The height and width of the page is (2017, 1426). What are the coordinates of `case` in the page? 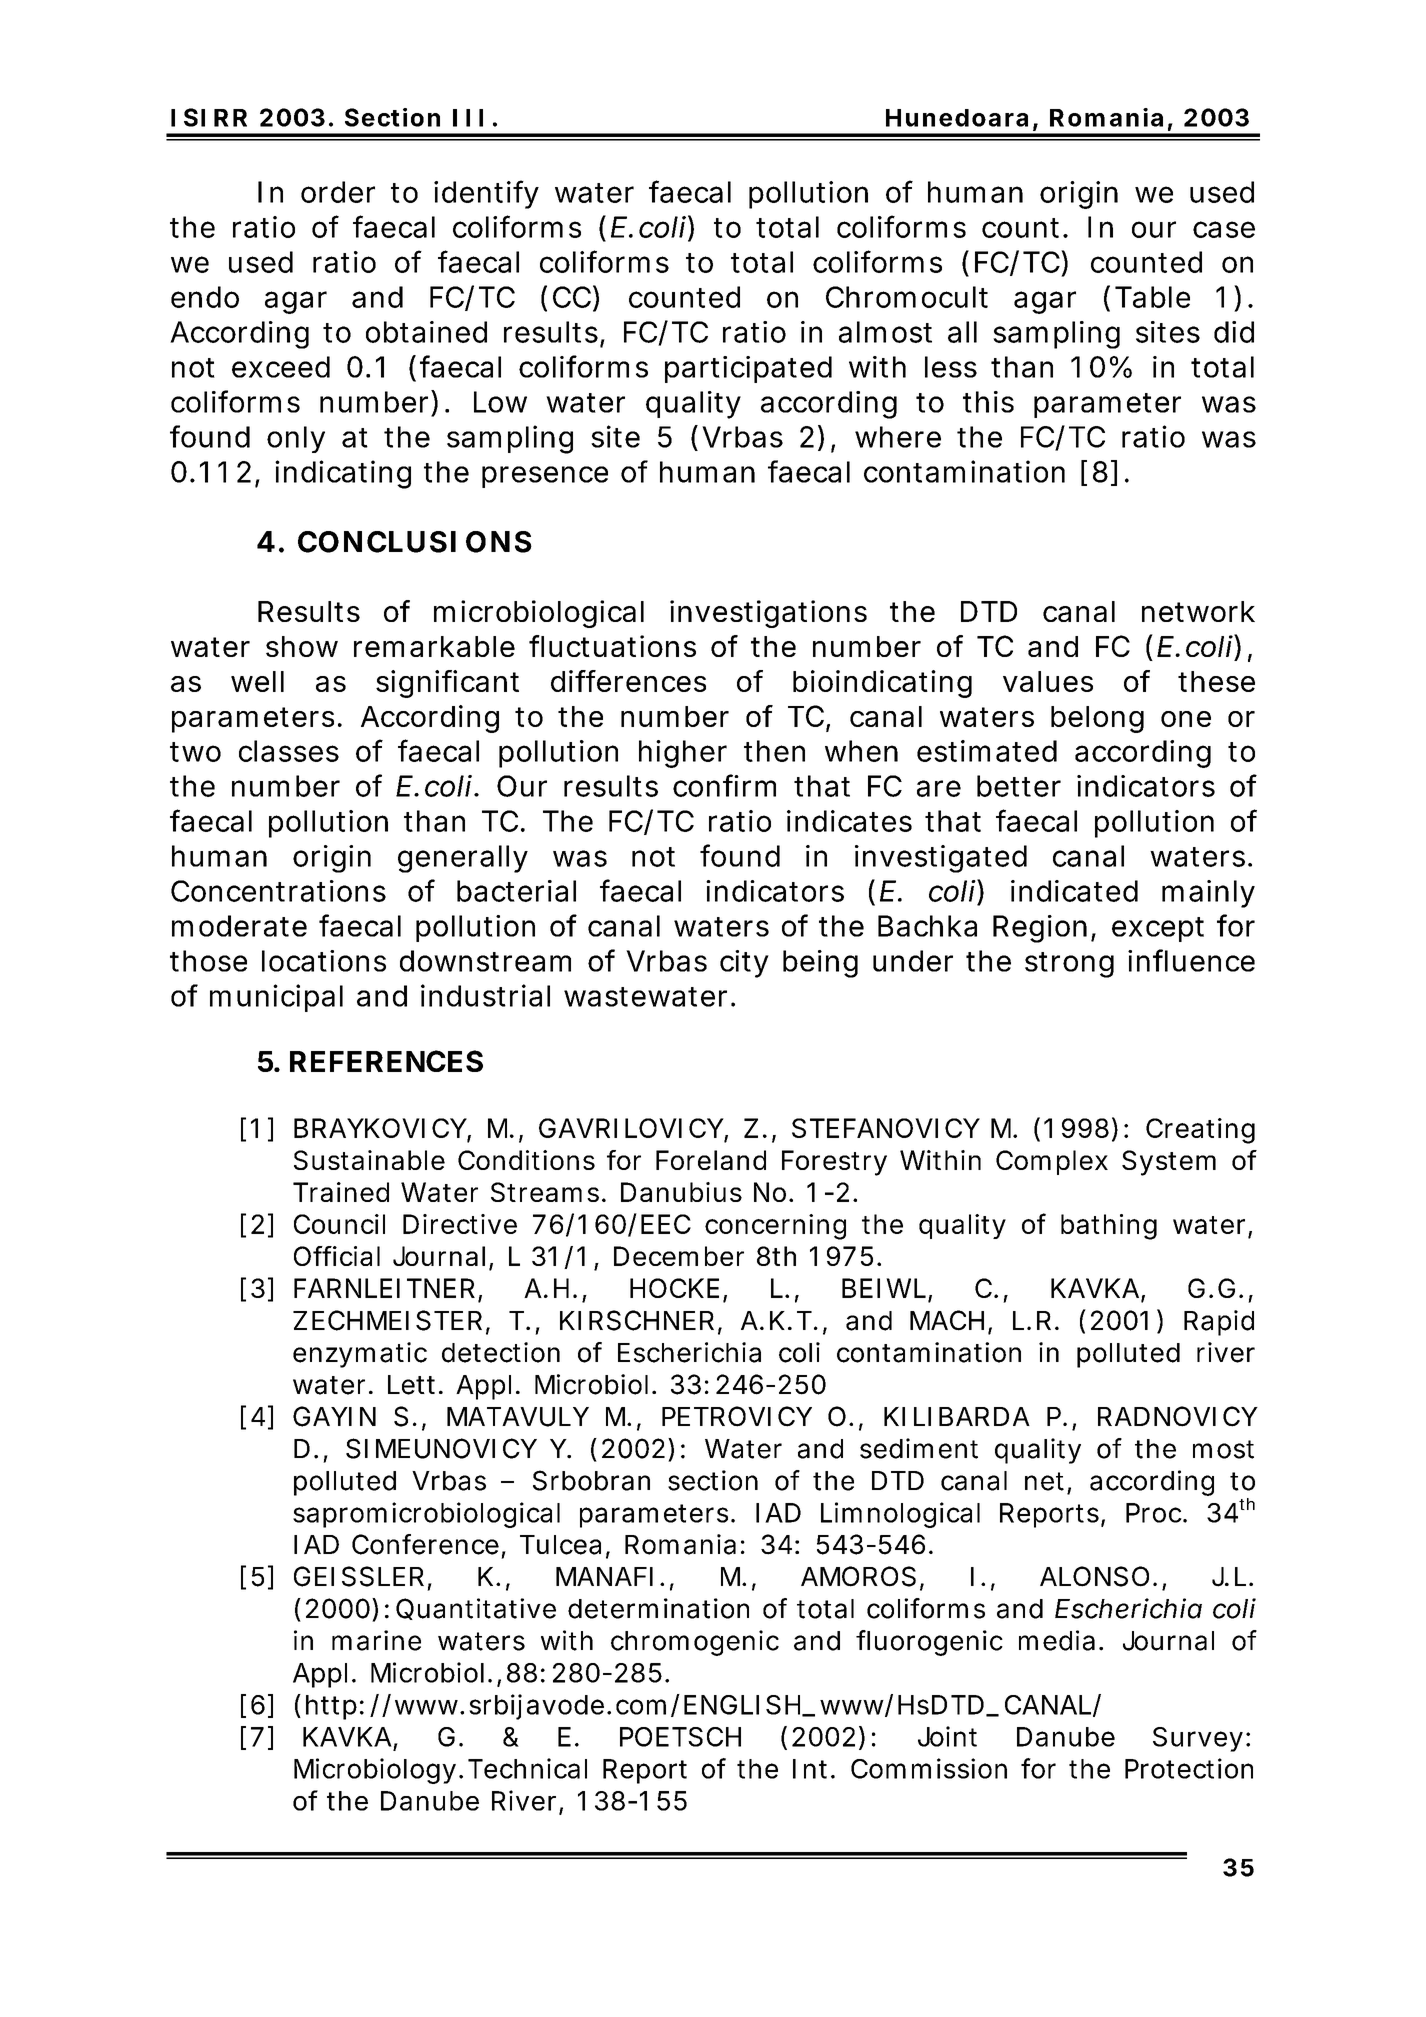 It's located at (1224, 229).
